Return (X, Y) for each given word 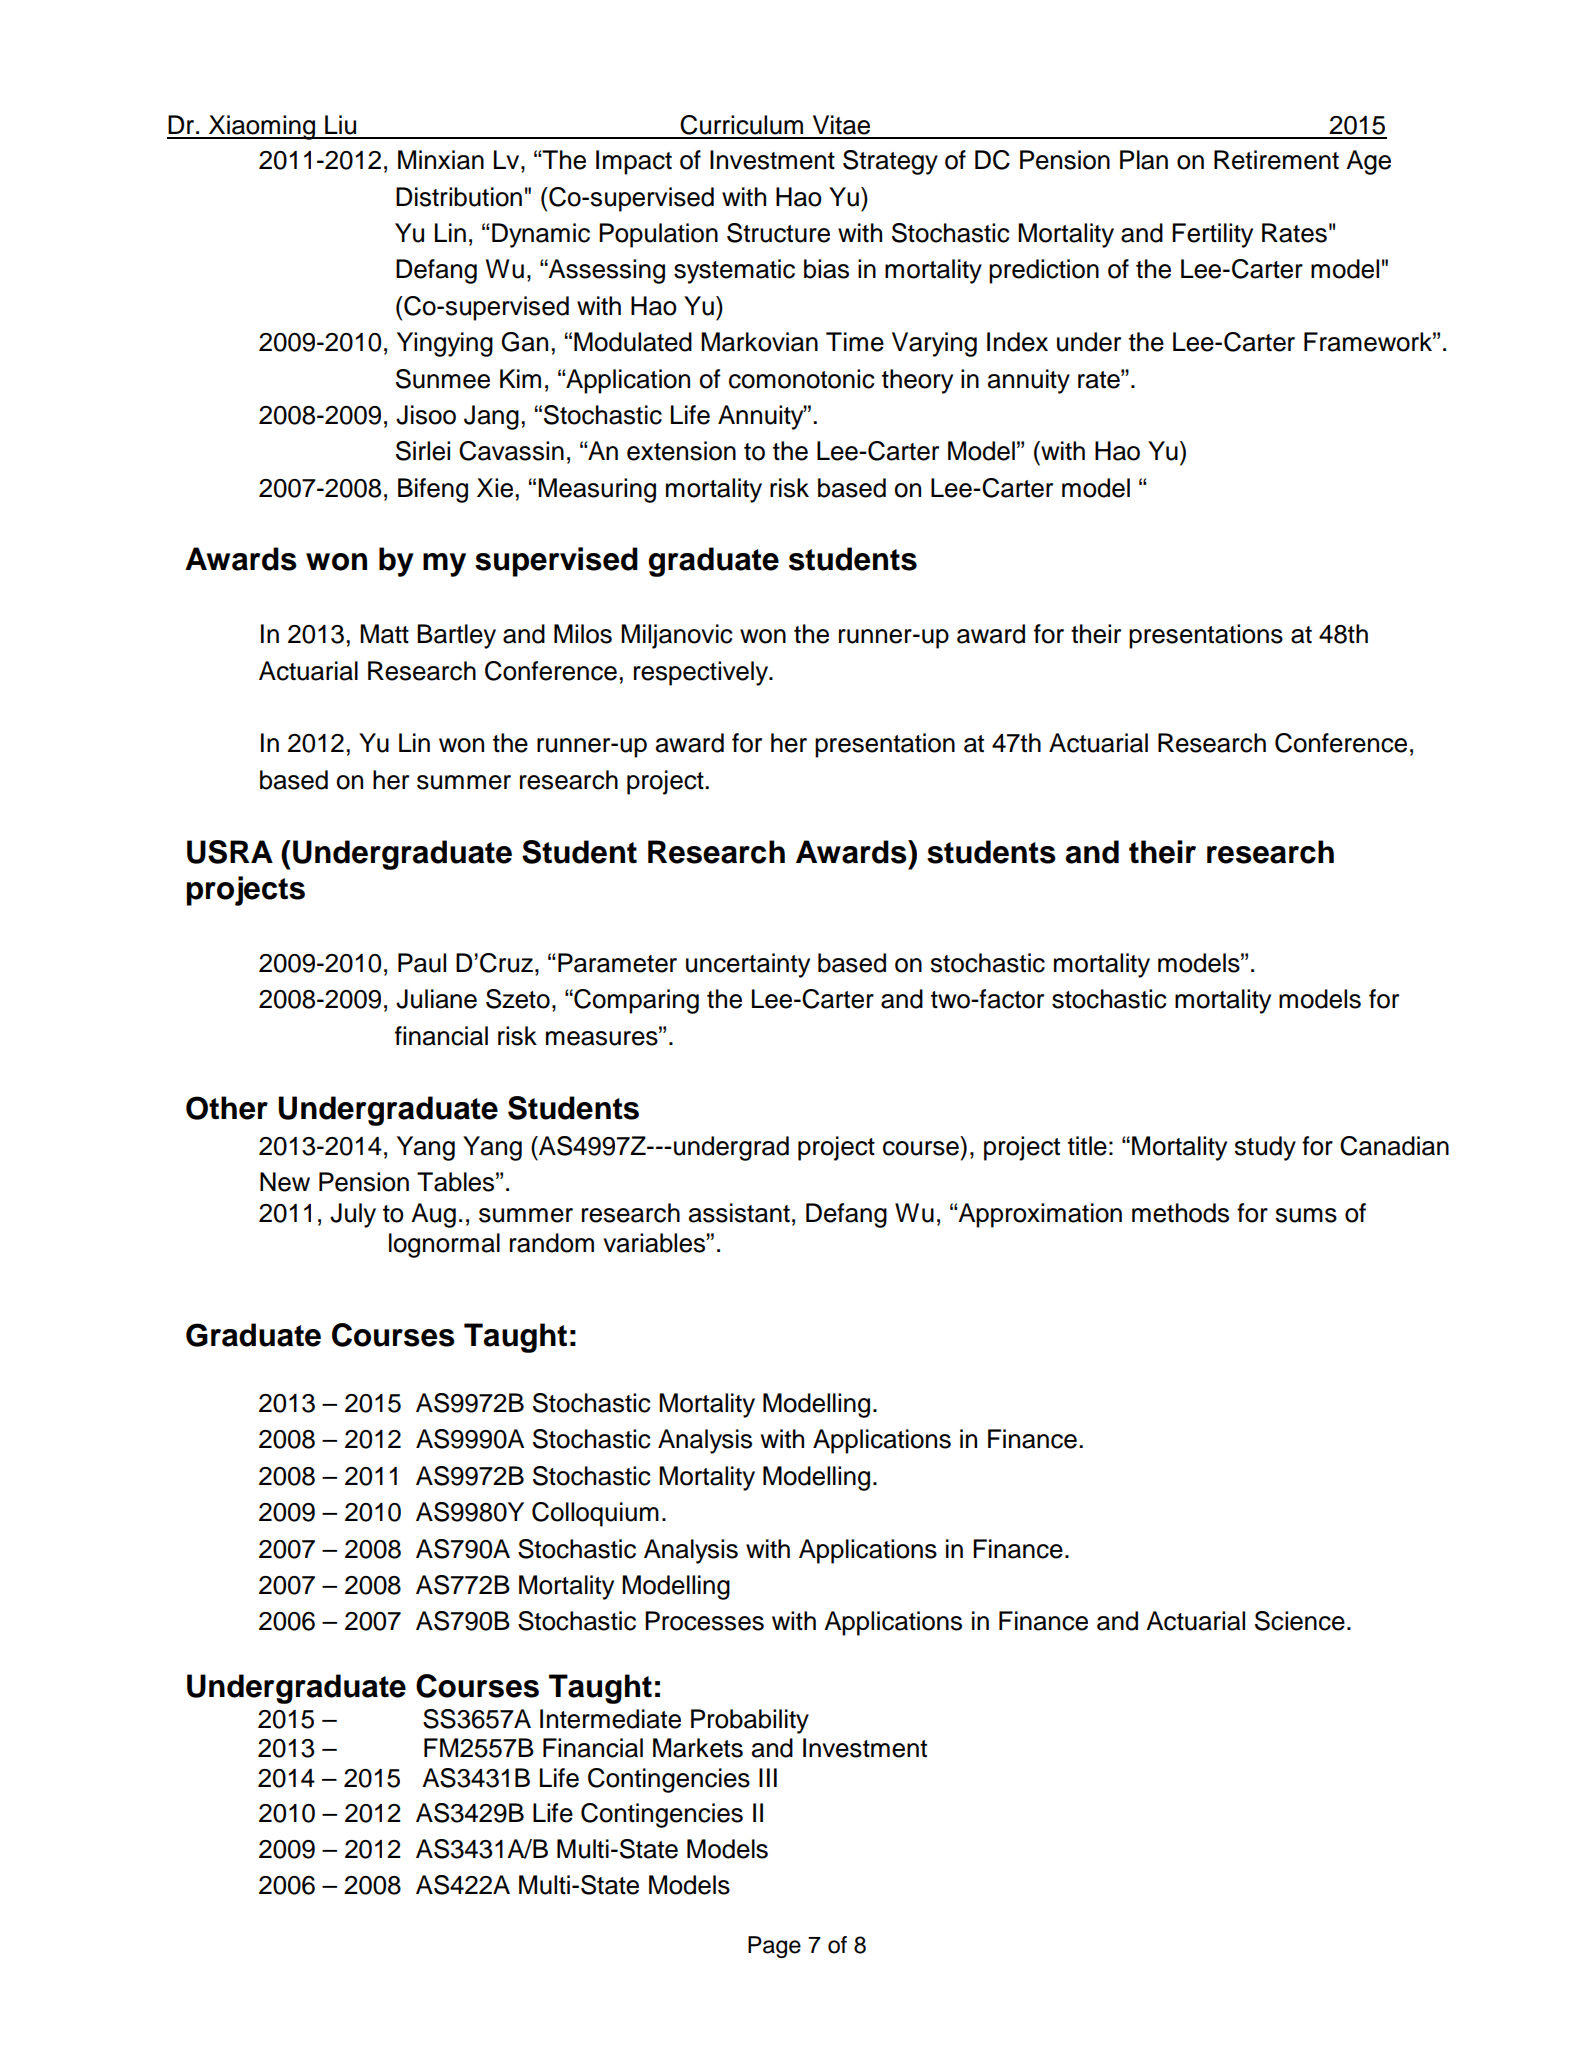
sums (1306, 1215)
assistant (739, 1213)
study (1265, 1148)
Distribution (459, 197)
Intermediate (610, 1719)
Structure (778, 233)
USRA (230, 852)
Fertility (1212, 235)
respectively (702, 673)
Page (774, 1947)
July (353, 1215)
